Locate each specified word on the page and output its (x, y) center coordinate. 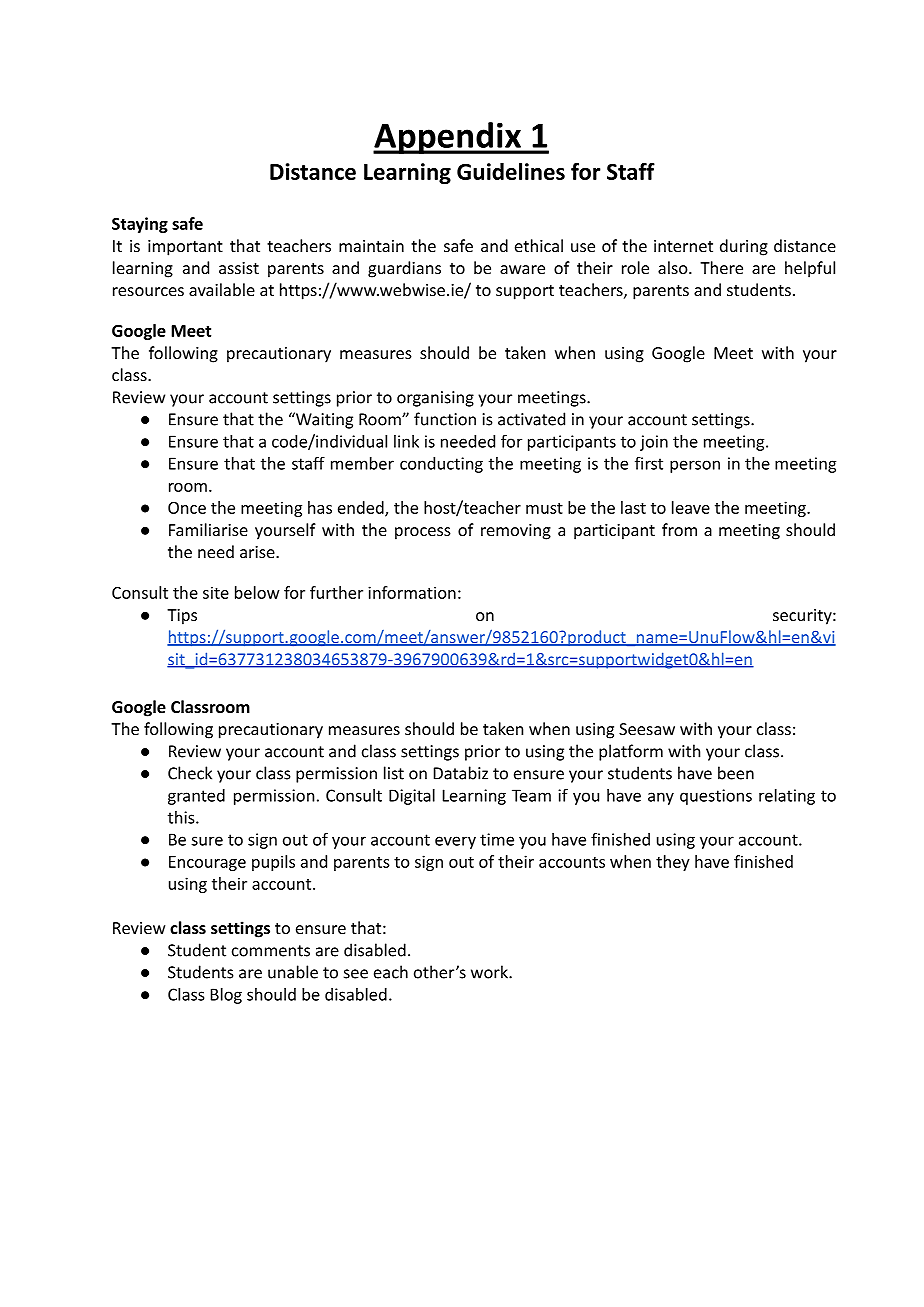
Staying (140, 225)
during (744, 247)
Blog (226, 996)
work (490, 972)
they (673, 863)
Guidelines (511, 171)
